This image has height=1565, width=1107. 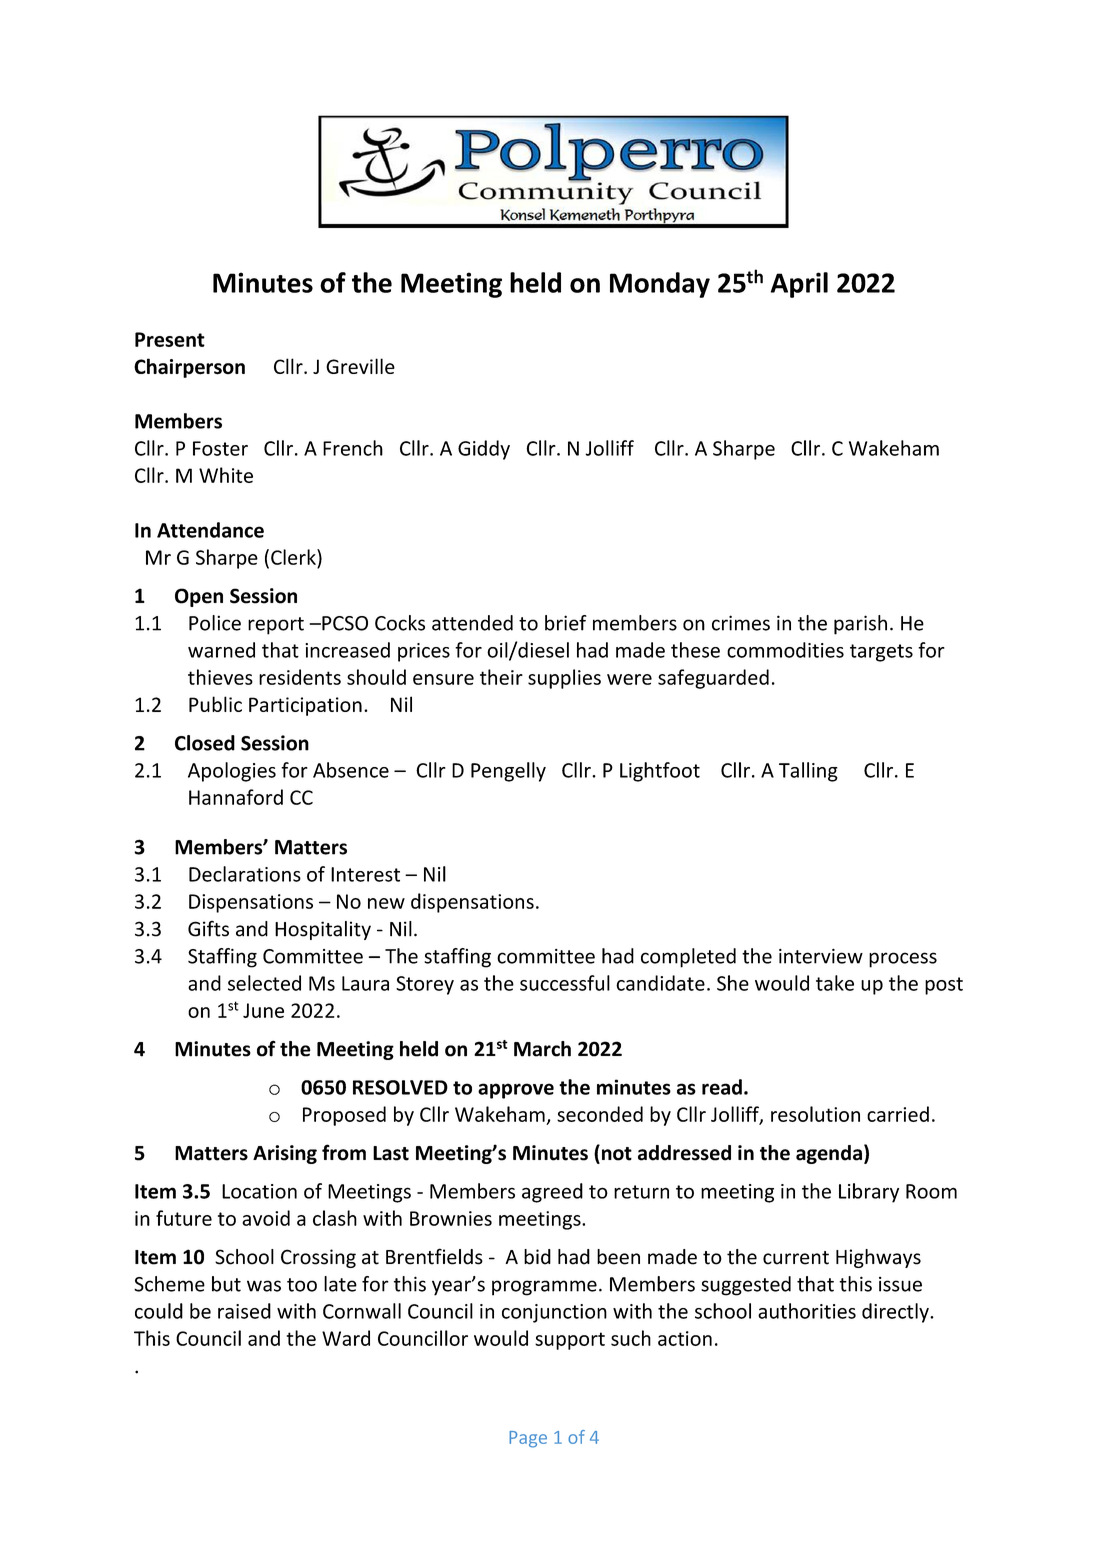 What do you see at coordinates (285, 1154) in the image?
I see `Arising` at bounding box center [285, 1154].
